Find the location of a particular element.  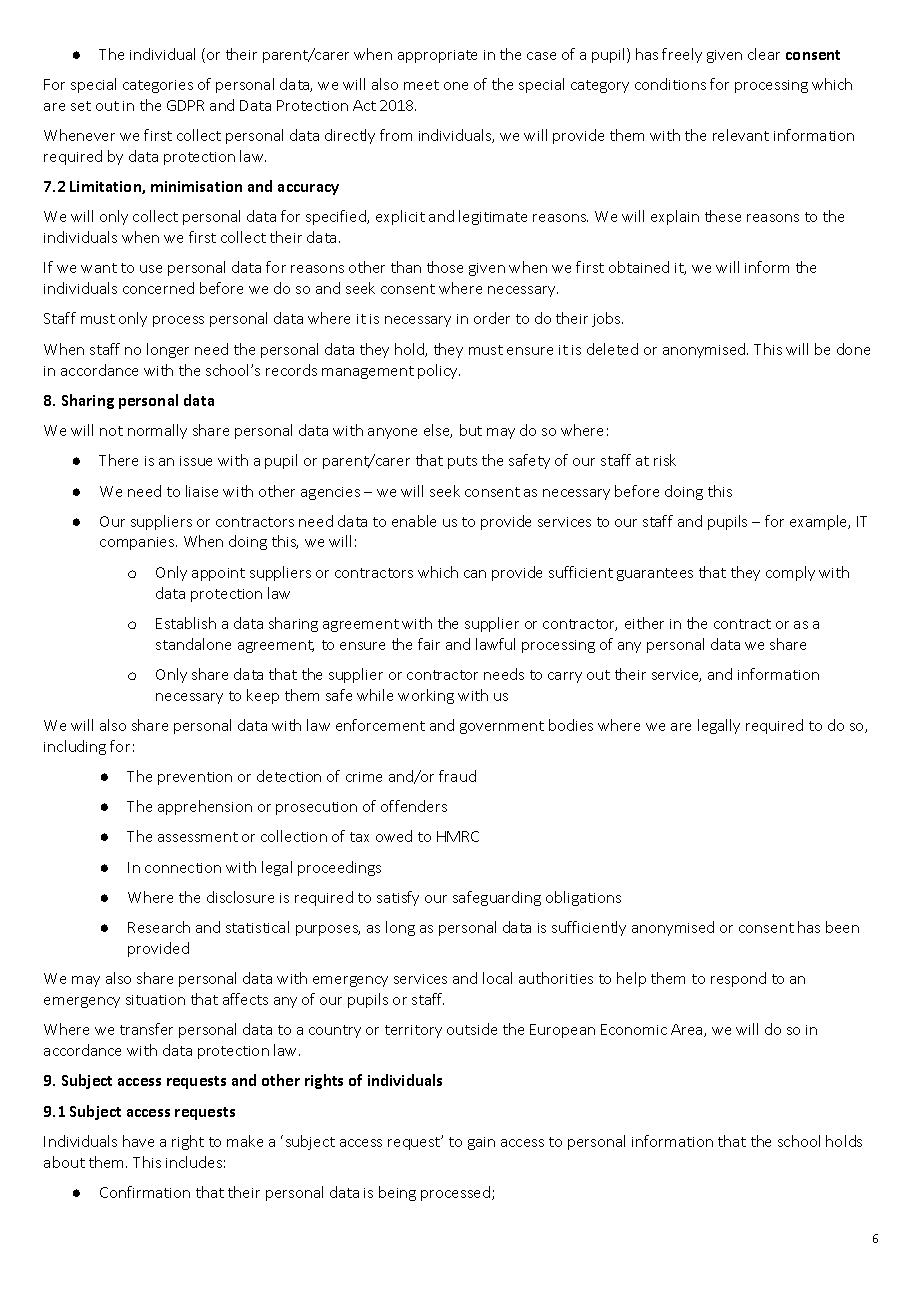

clear is located at coordinates (764, 54).
